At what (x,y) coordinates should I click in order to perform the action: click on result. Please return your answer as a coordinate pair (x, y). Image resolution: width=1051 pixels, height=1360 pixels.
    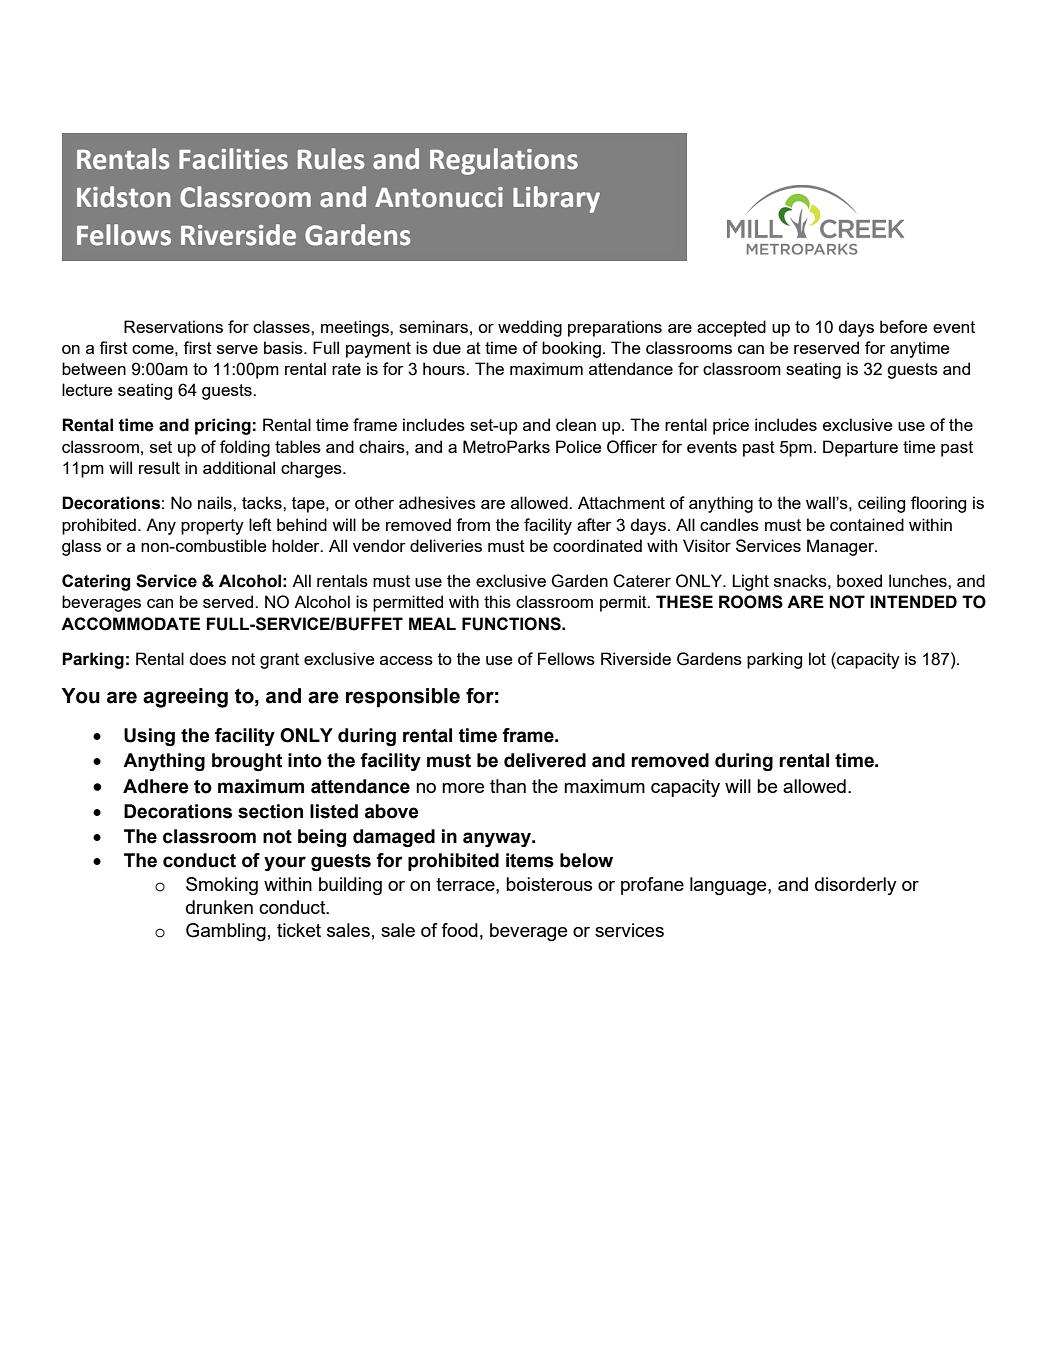
    Looking at the image, I should click on (159, 467).
